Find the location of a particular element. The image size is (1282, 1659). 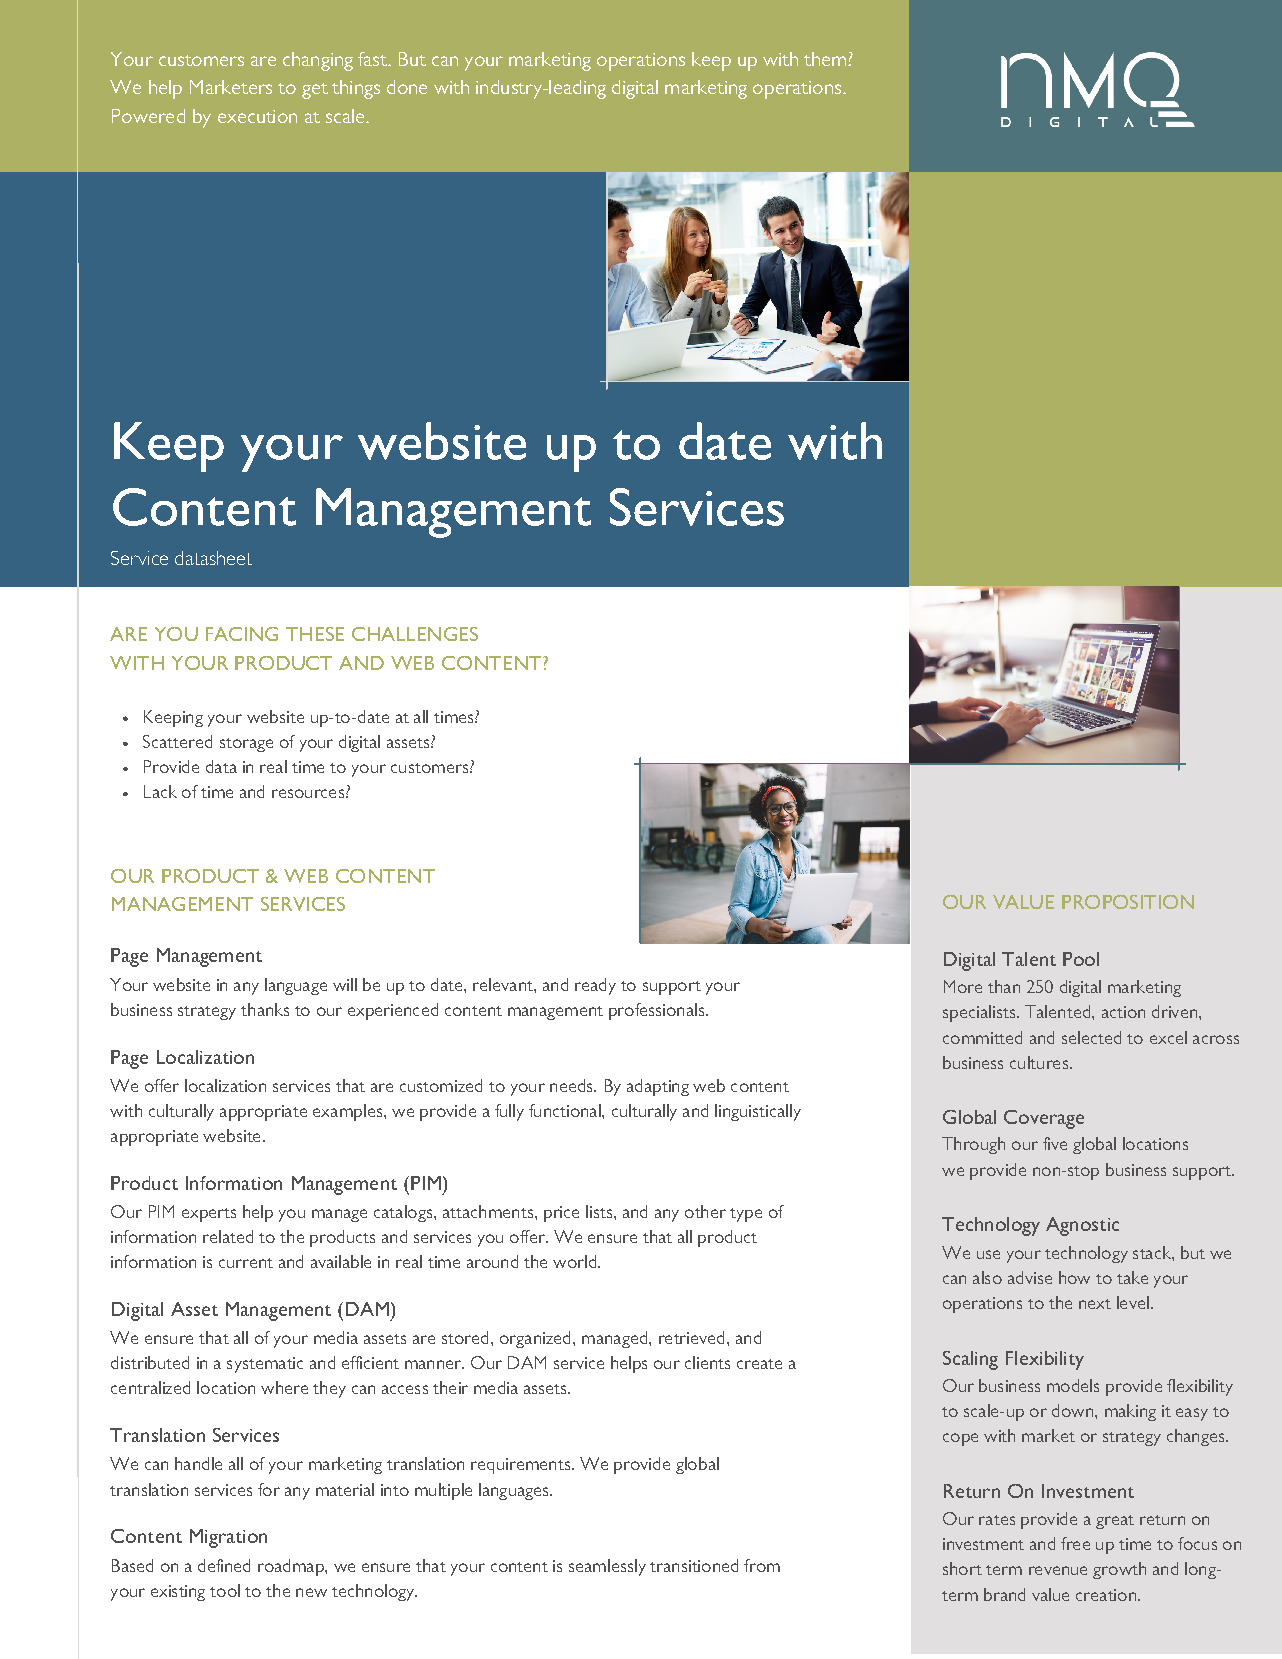

other is located at coordinates (705, 1211).
